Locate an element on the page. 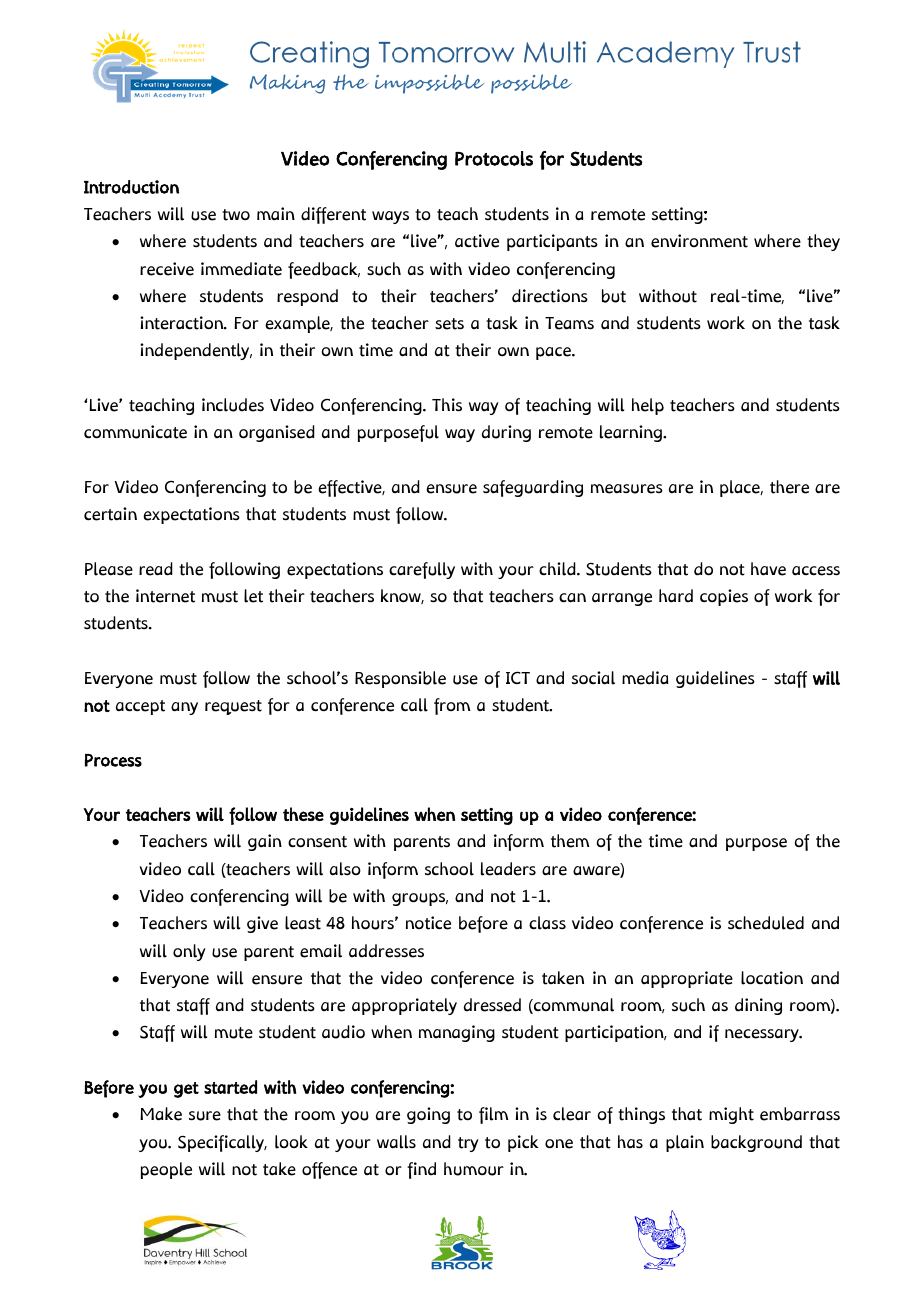 The width and height of the document is (924, 1308). any is located at coordinates (184, 708).
